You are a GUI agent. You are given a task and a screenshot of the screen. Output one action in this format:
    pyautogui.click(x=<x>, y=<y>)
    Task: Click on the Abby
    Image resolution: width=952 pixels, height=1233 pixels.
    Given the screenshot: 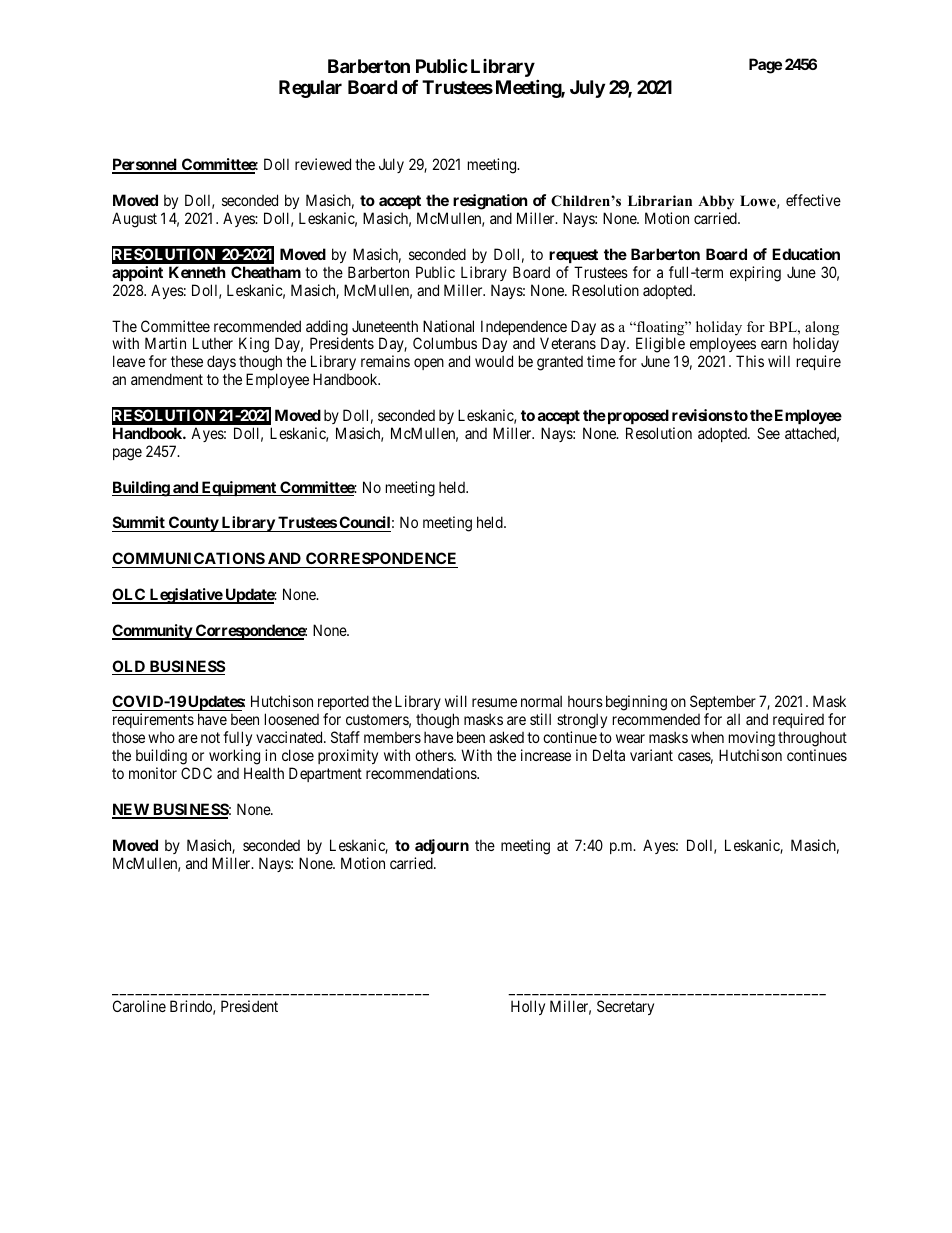 What is the action you would take?
    pyautogui.click(x=716, y=202)
